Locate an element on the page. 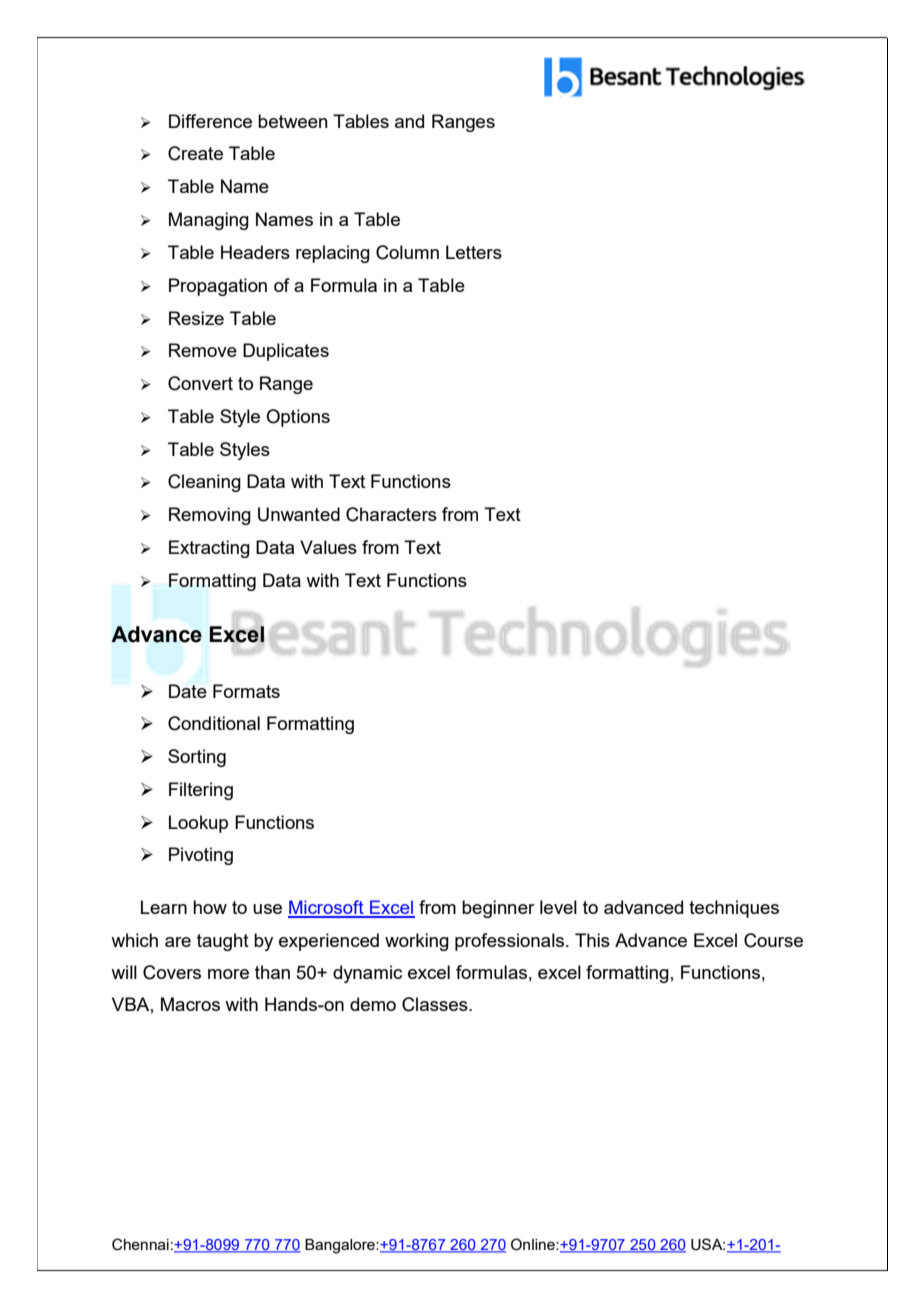 Image resolution: width=924 pixels, height=1308 pixels. Create is located at coordinates (195, 153).
